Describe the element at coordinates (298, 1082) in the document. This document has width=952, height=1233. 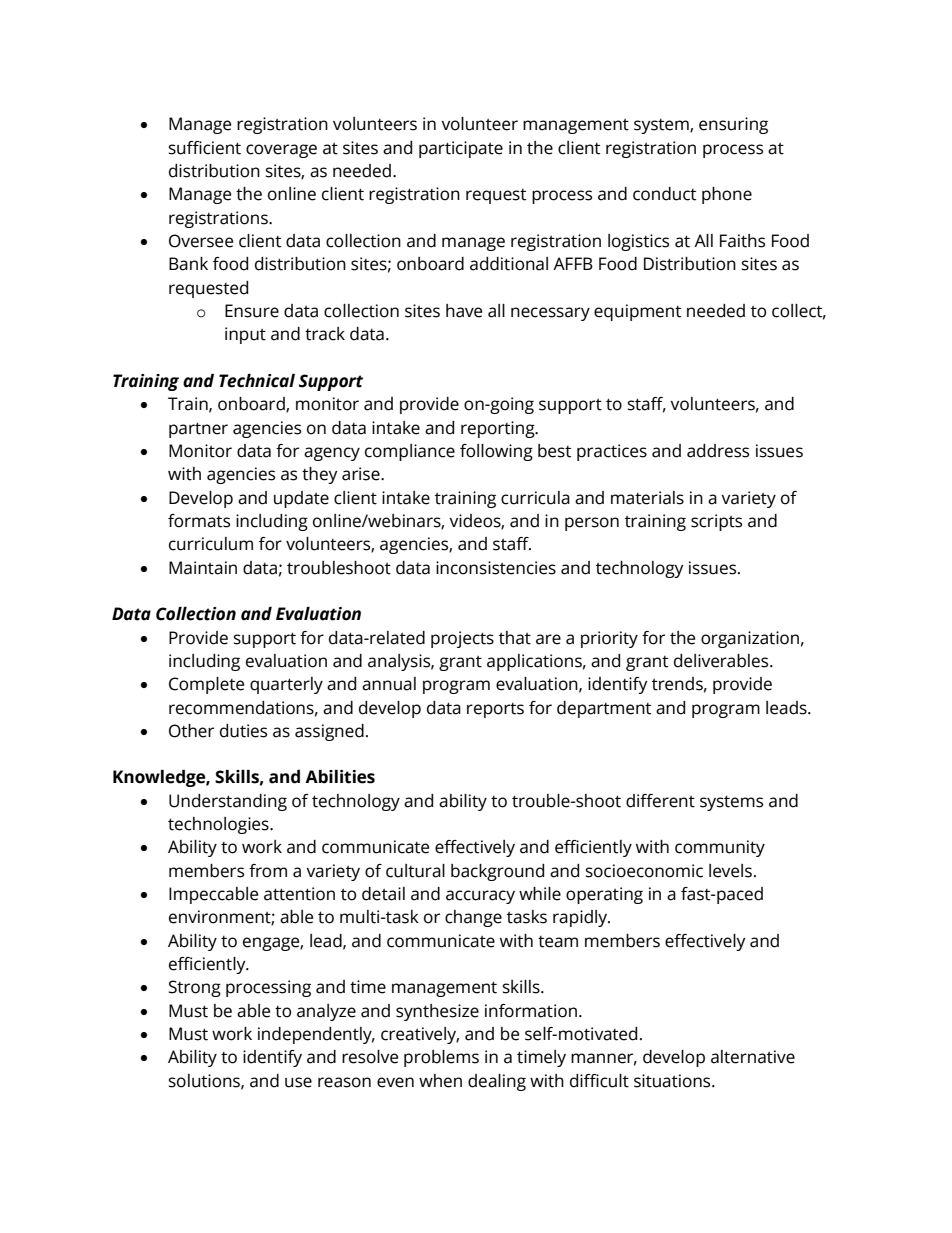
I see `use` at that location.
